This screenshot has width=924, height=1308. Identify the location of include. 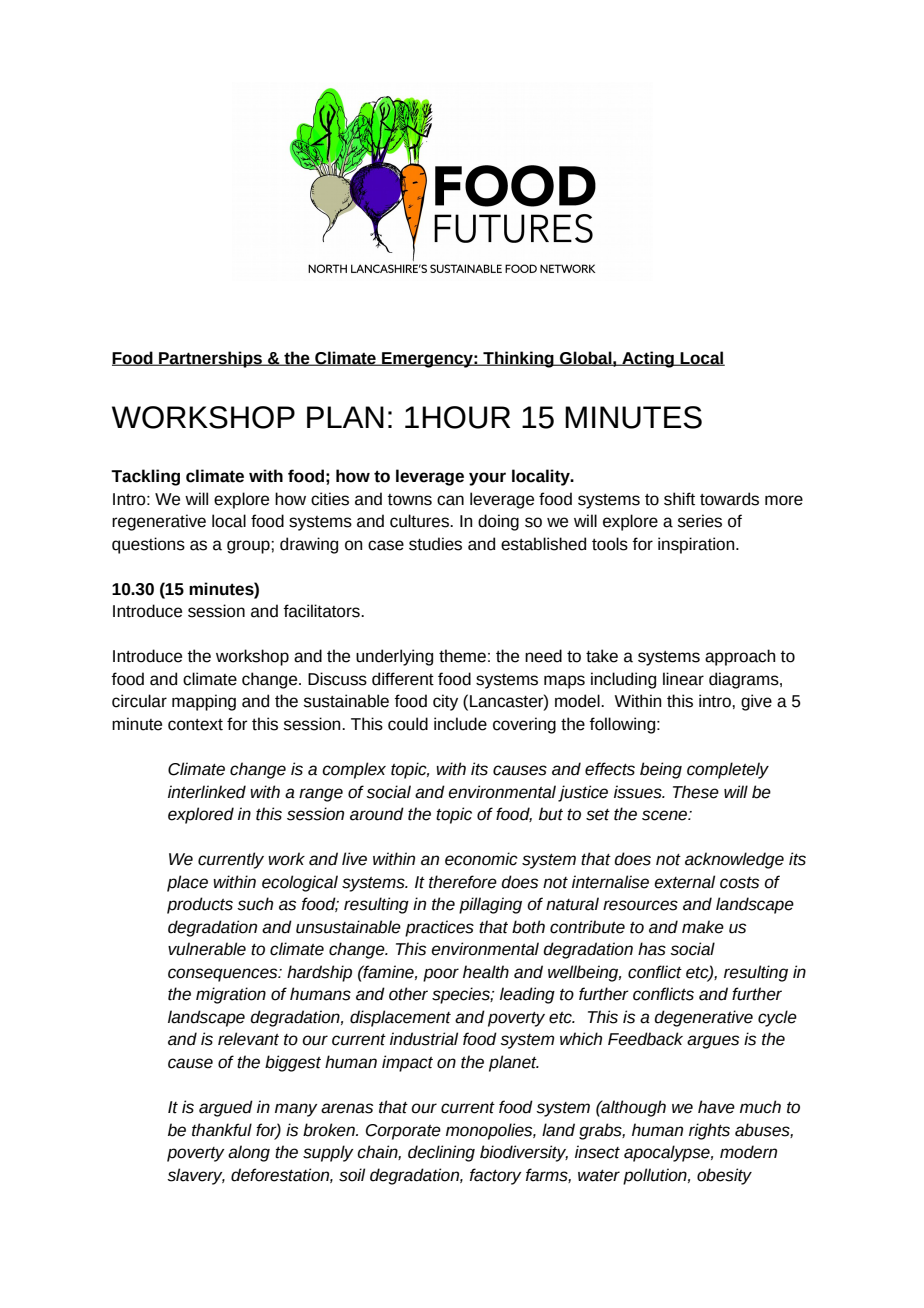
(460, 724).
